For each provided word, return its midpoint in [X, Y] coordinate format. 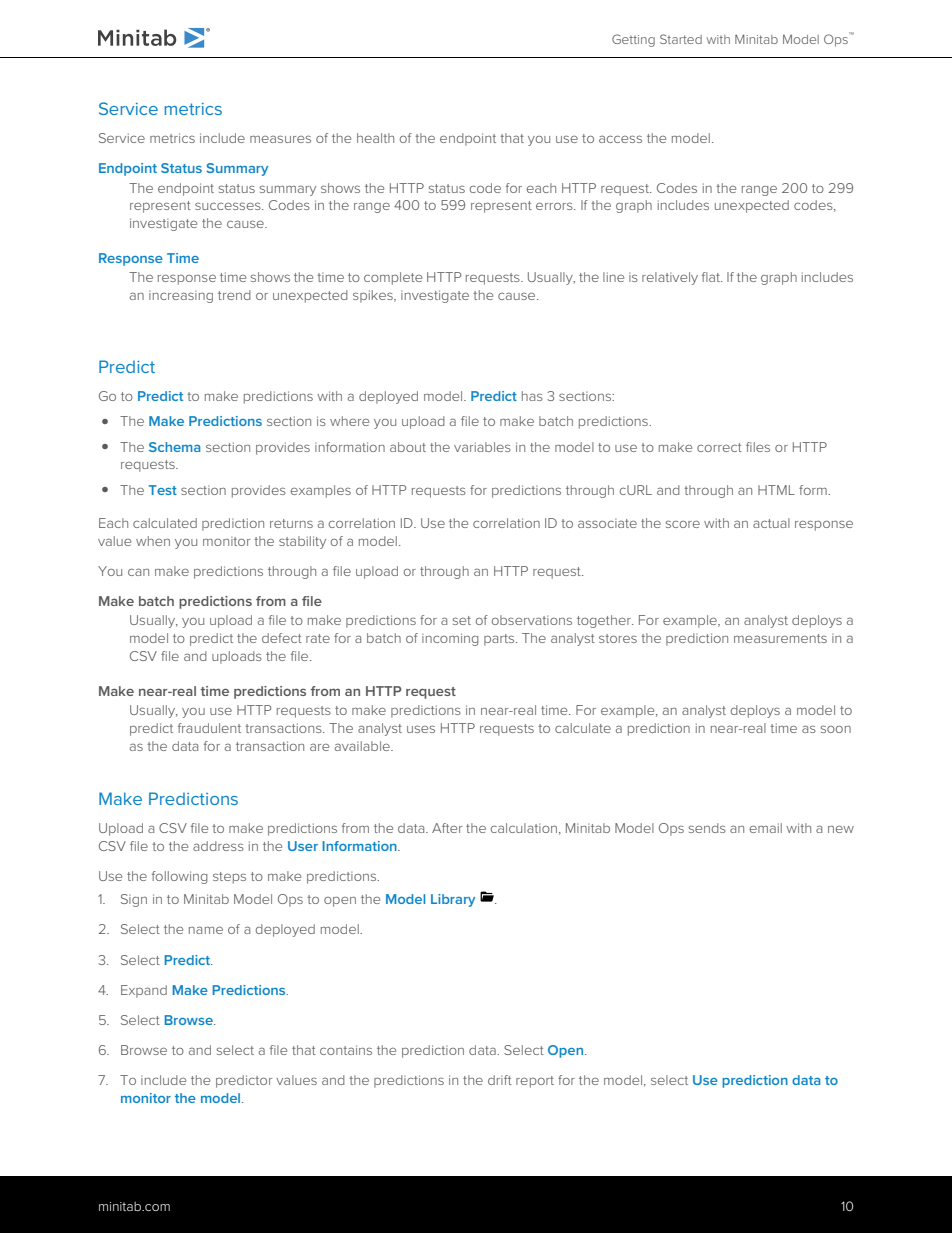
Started [681, 39]
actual [771, 523]
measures [280, 139]
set [461, 620]
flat [712, 277]
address [218, 846]
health [375, 138]
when [153, 541]
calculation [524, 828]
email [766, 828]
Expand [144, 991]
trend [234, 295]
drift [500, 1080]
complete [393, 278]
